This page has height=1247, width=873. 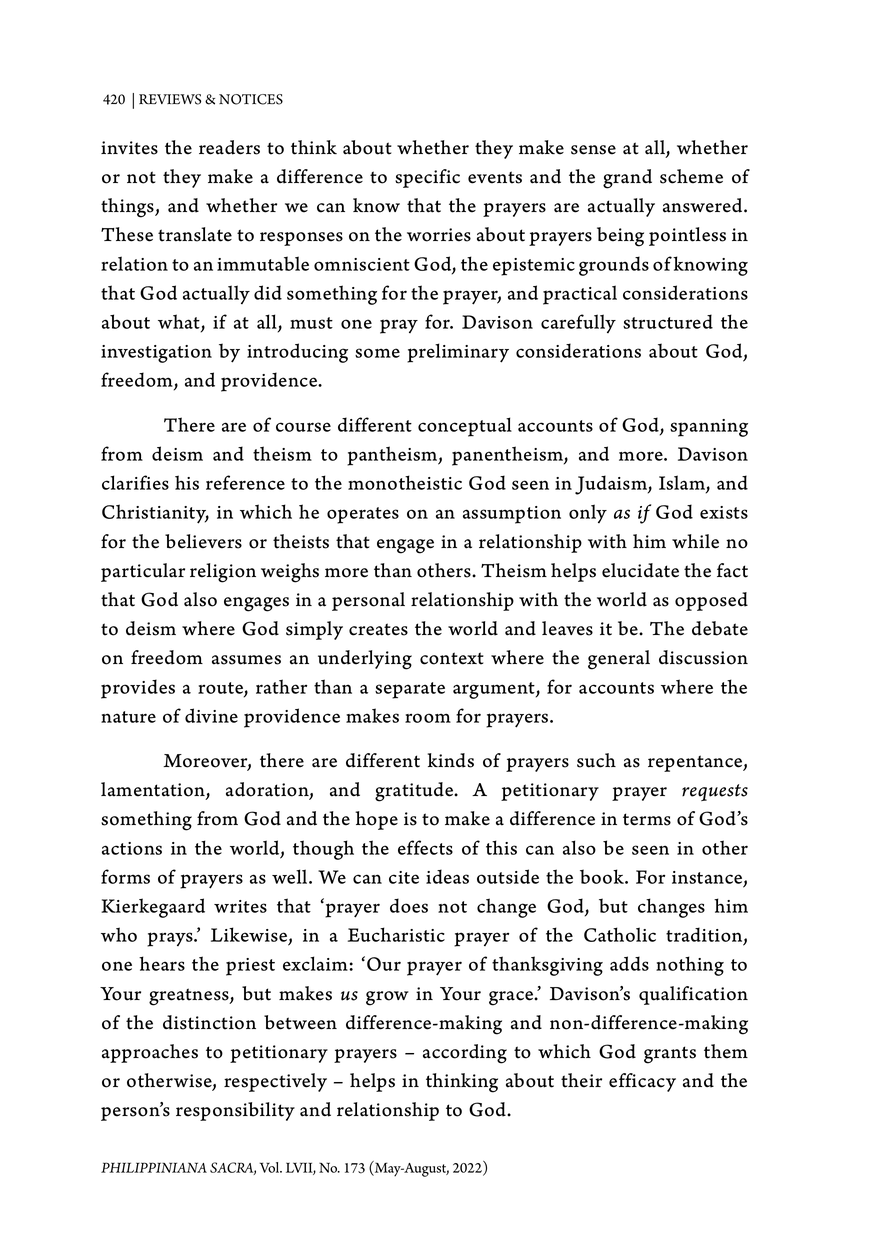 What do you see at coordinates (691, 176) in the page?
I see `scheme` at bounding box center [691, 176].
